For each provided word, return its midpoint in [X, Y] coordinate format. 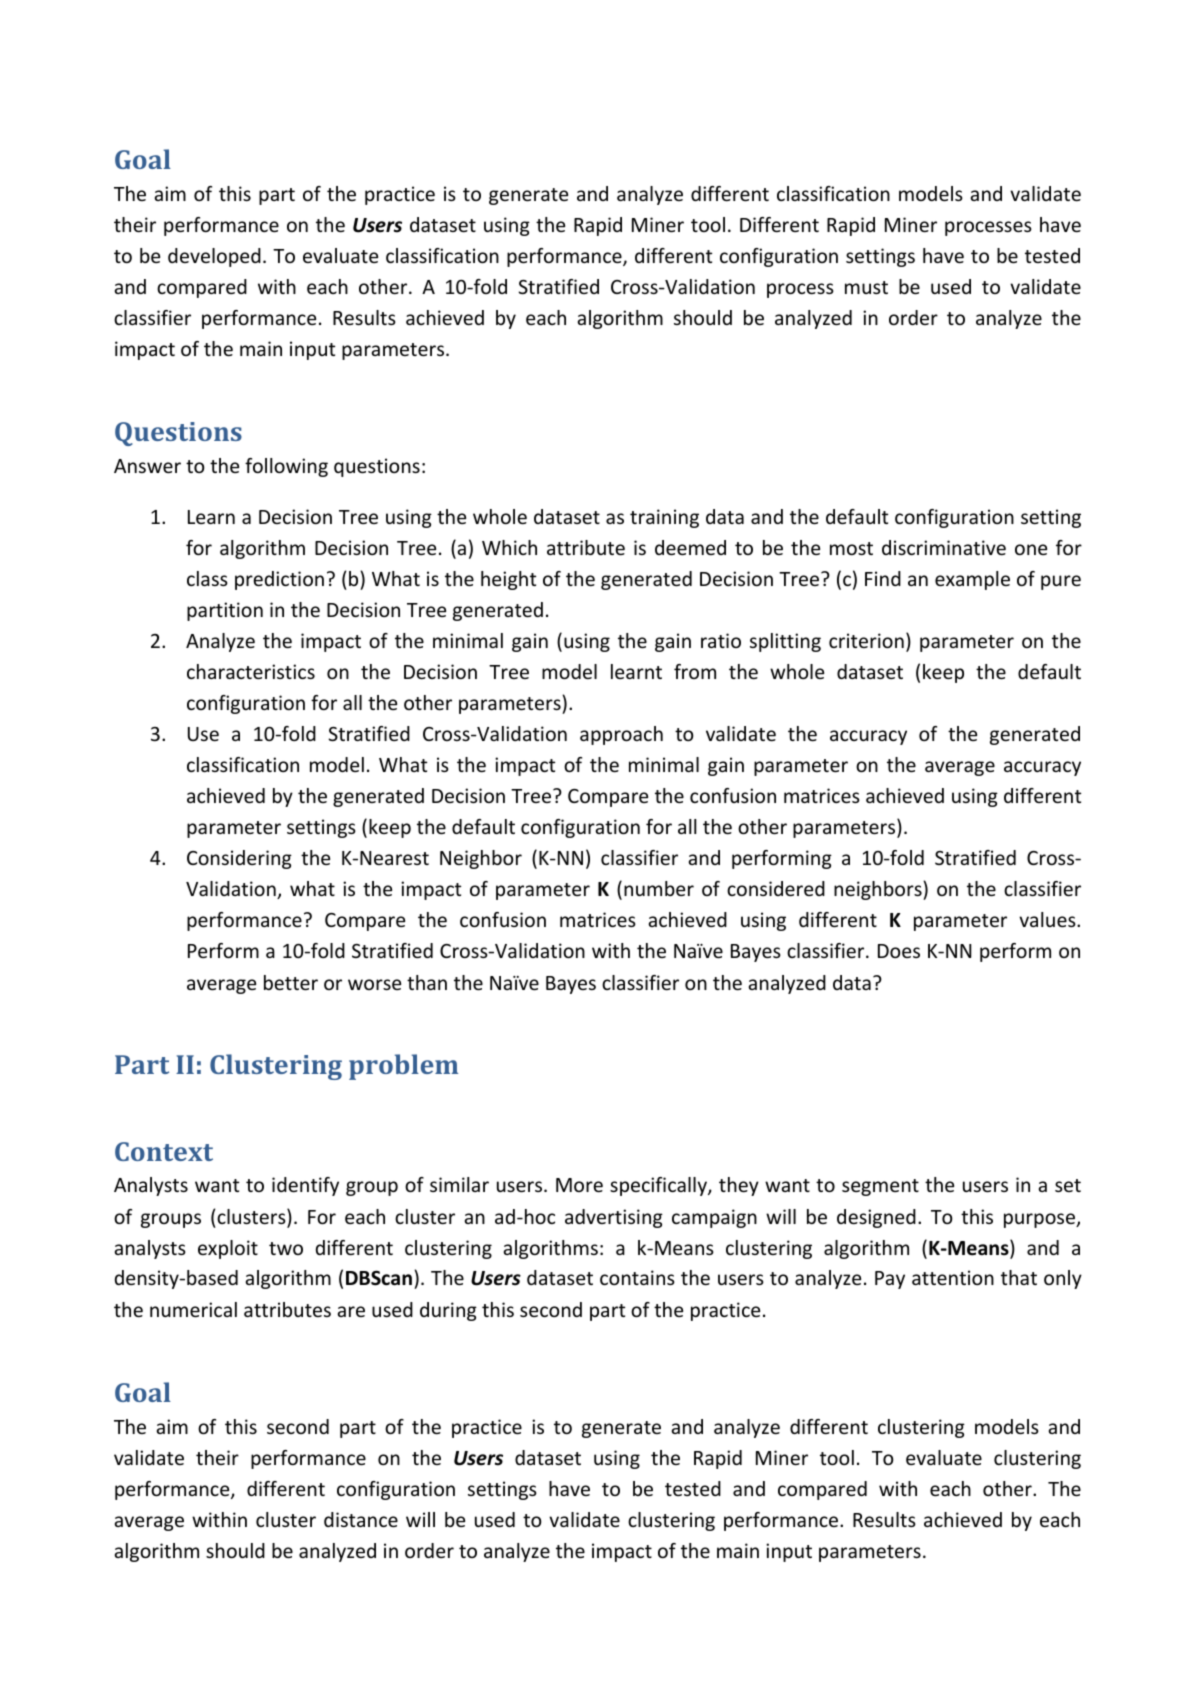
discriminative [944, 547]
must [866, 287]
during [448, 1311]
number [659, 888]
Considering [239, 859]
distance [361, 1519]
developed [214, 257]
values [1048, 919]
